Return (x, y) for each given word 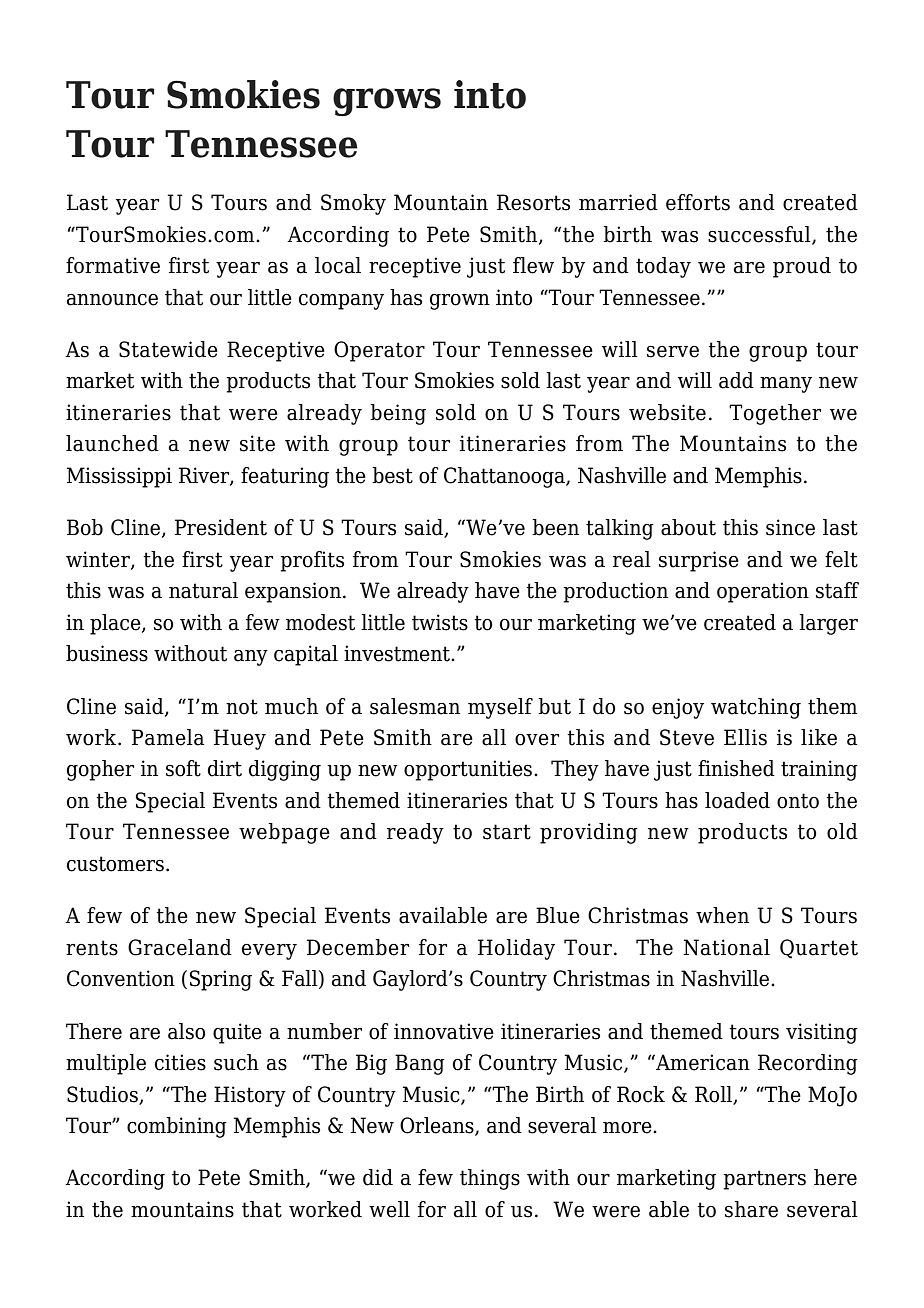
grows (387, 102)
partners (764, 1180)
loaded (737, 800)
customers (117, 864)
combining (177, 1127)
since (790, 527)
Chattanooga (505, 477)
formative (113, 265)
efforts (698, 202)
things (490, 1179)
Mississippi (119, 477)
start (507, 832)
